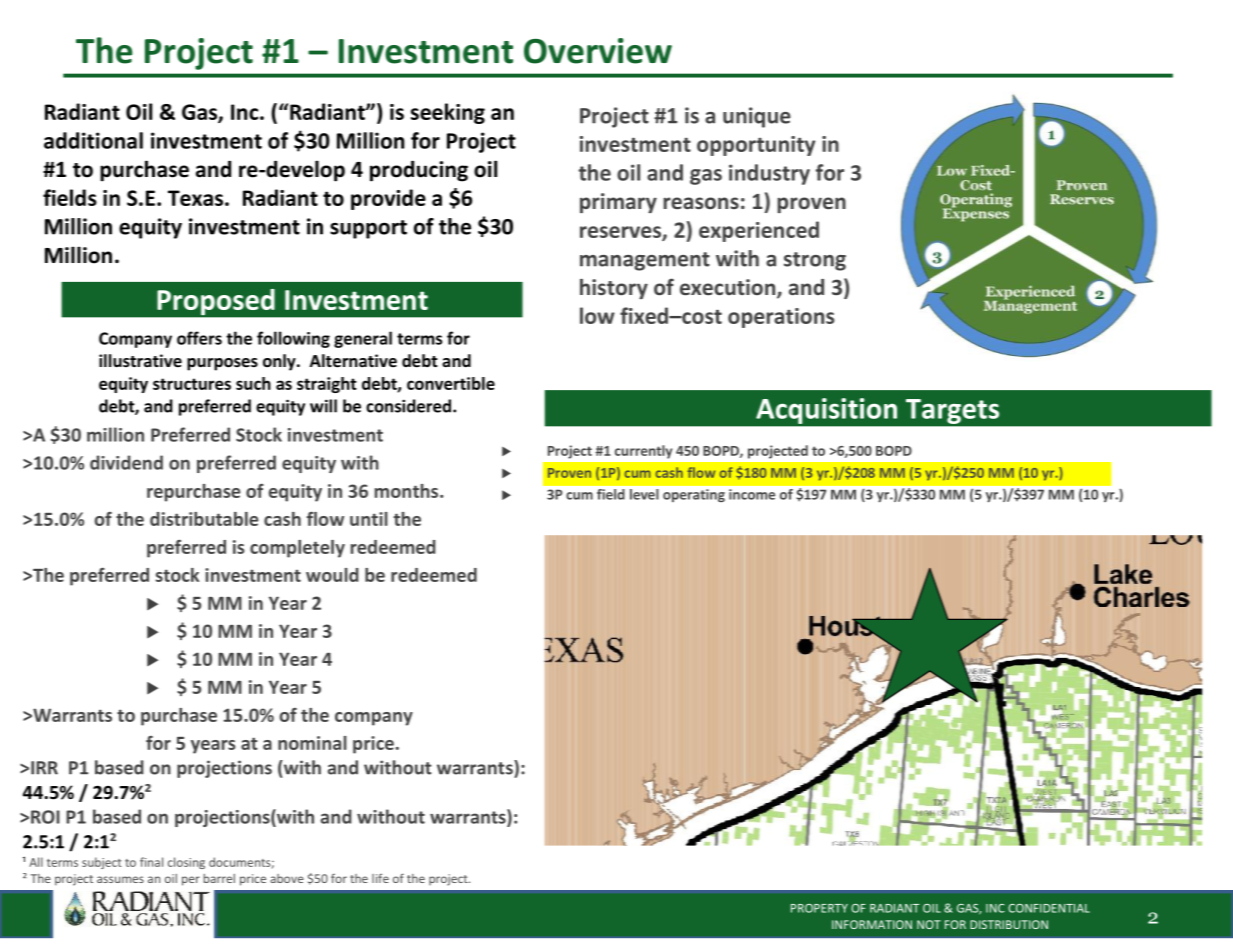 The width and height of the screenshot is (1233, 952). What do you see at coordinates (204, 519) in the screenshot?
I see `distributable` at bounding box center [204, 519].
